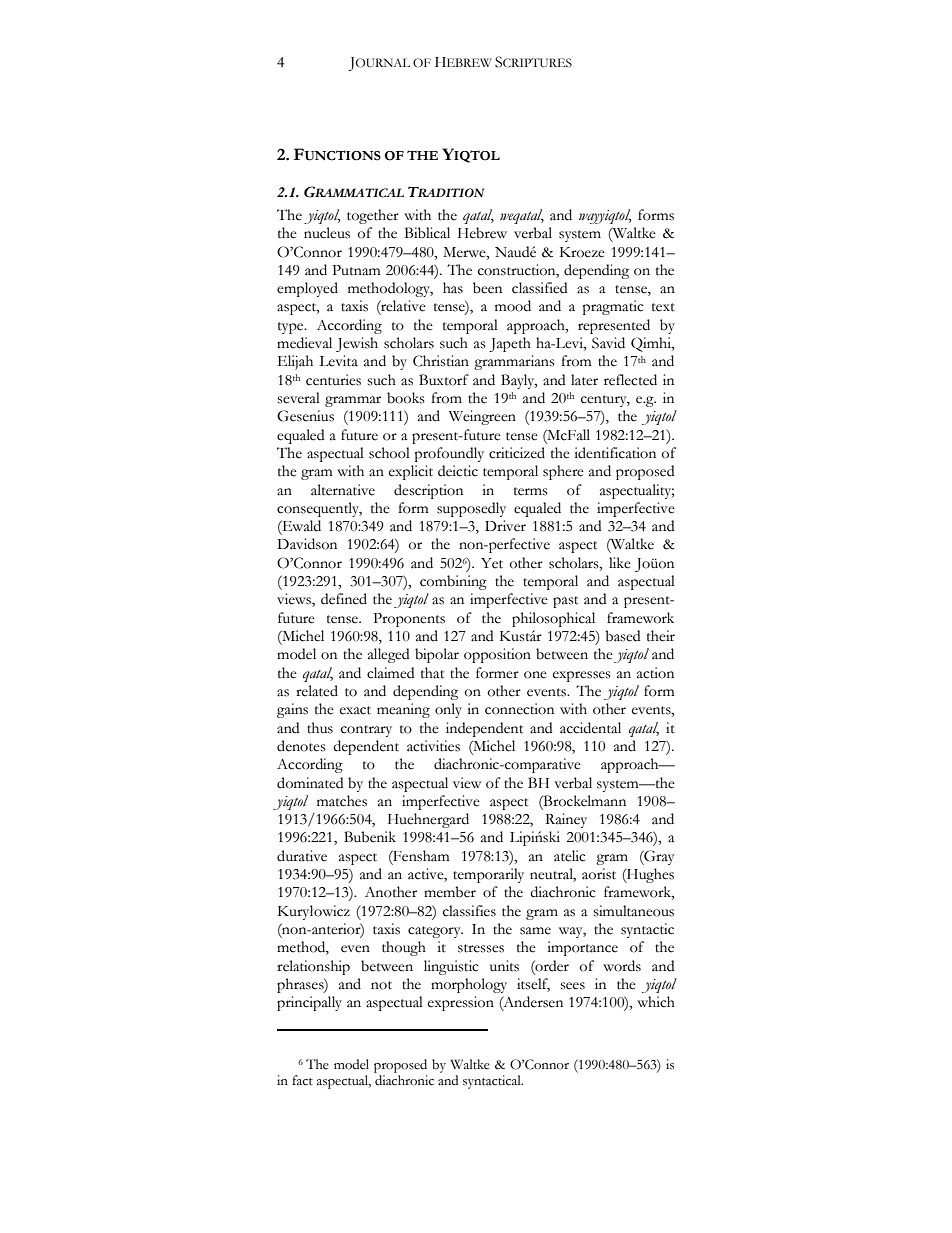  Describe the element at coordinates (302, 1080) in the document. I see `fact` at that location.
